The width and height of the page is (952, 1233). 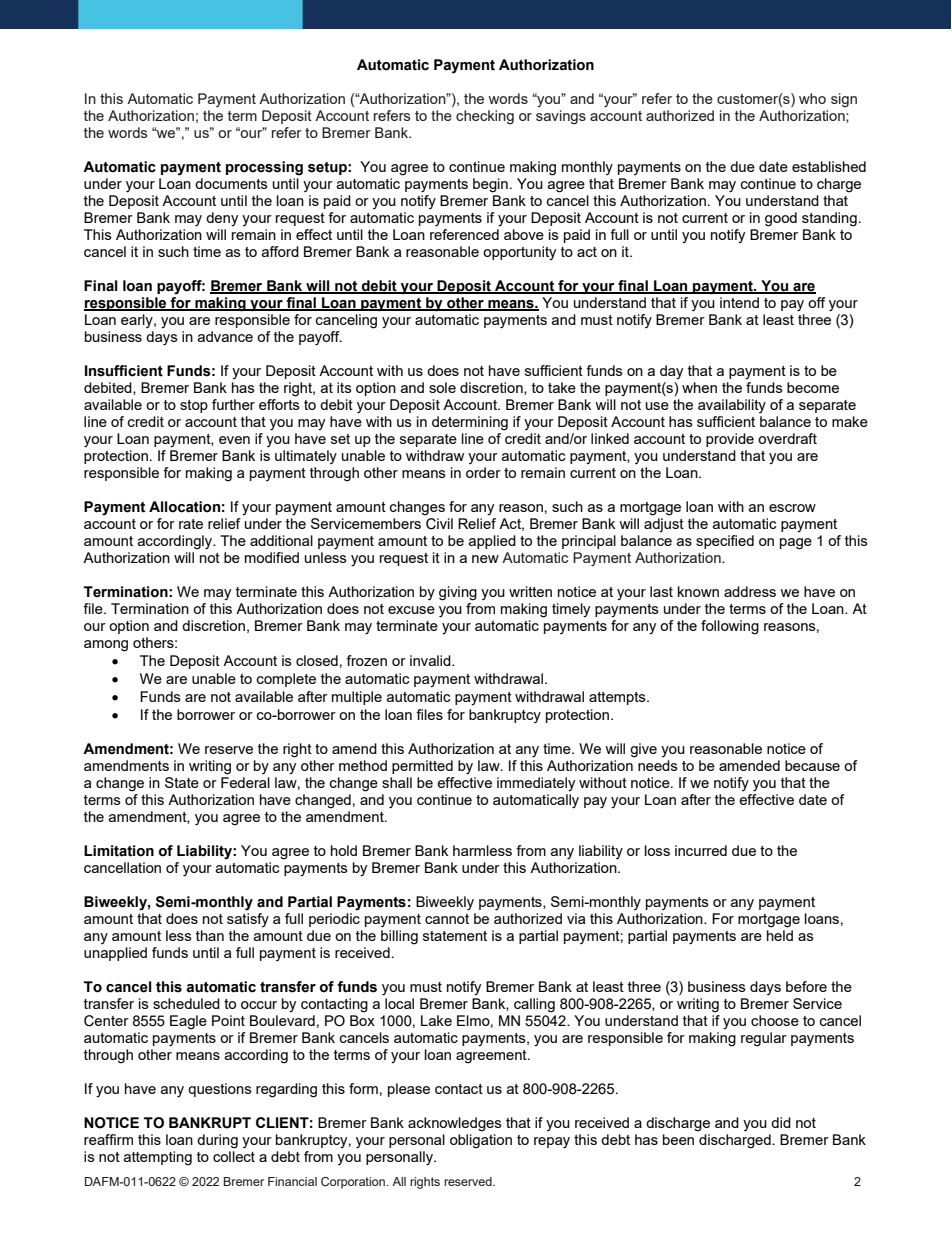 I want to click on checking, so click(x=485, y=117).
